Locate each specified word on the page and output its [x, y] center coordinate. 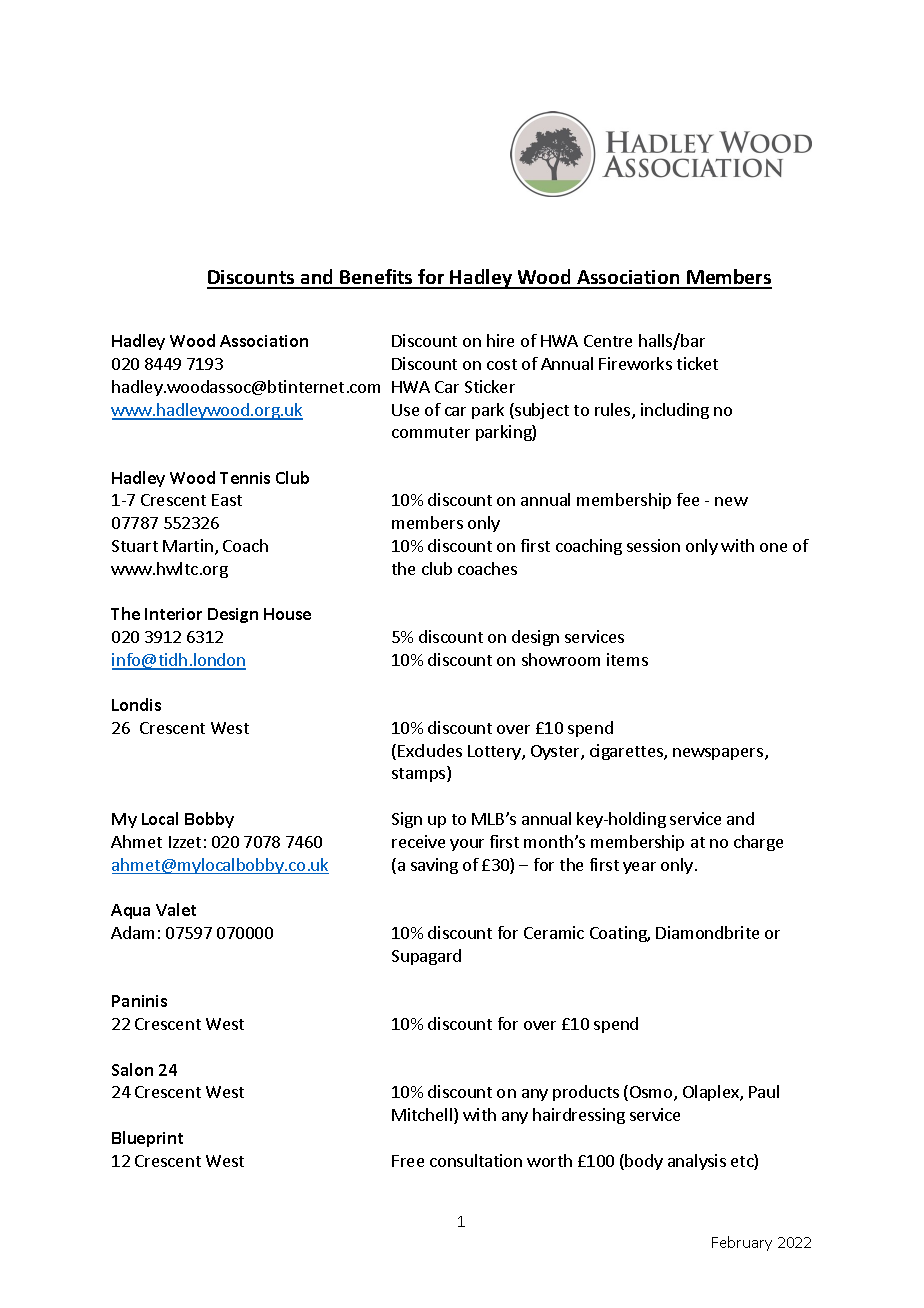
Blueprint [147, 1139]
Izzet [185, 842]
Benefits [377, 278]
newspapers [718, 754]
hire [500, 340]
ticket [697, 363]
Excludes [430, 750]
